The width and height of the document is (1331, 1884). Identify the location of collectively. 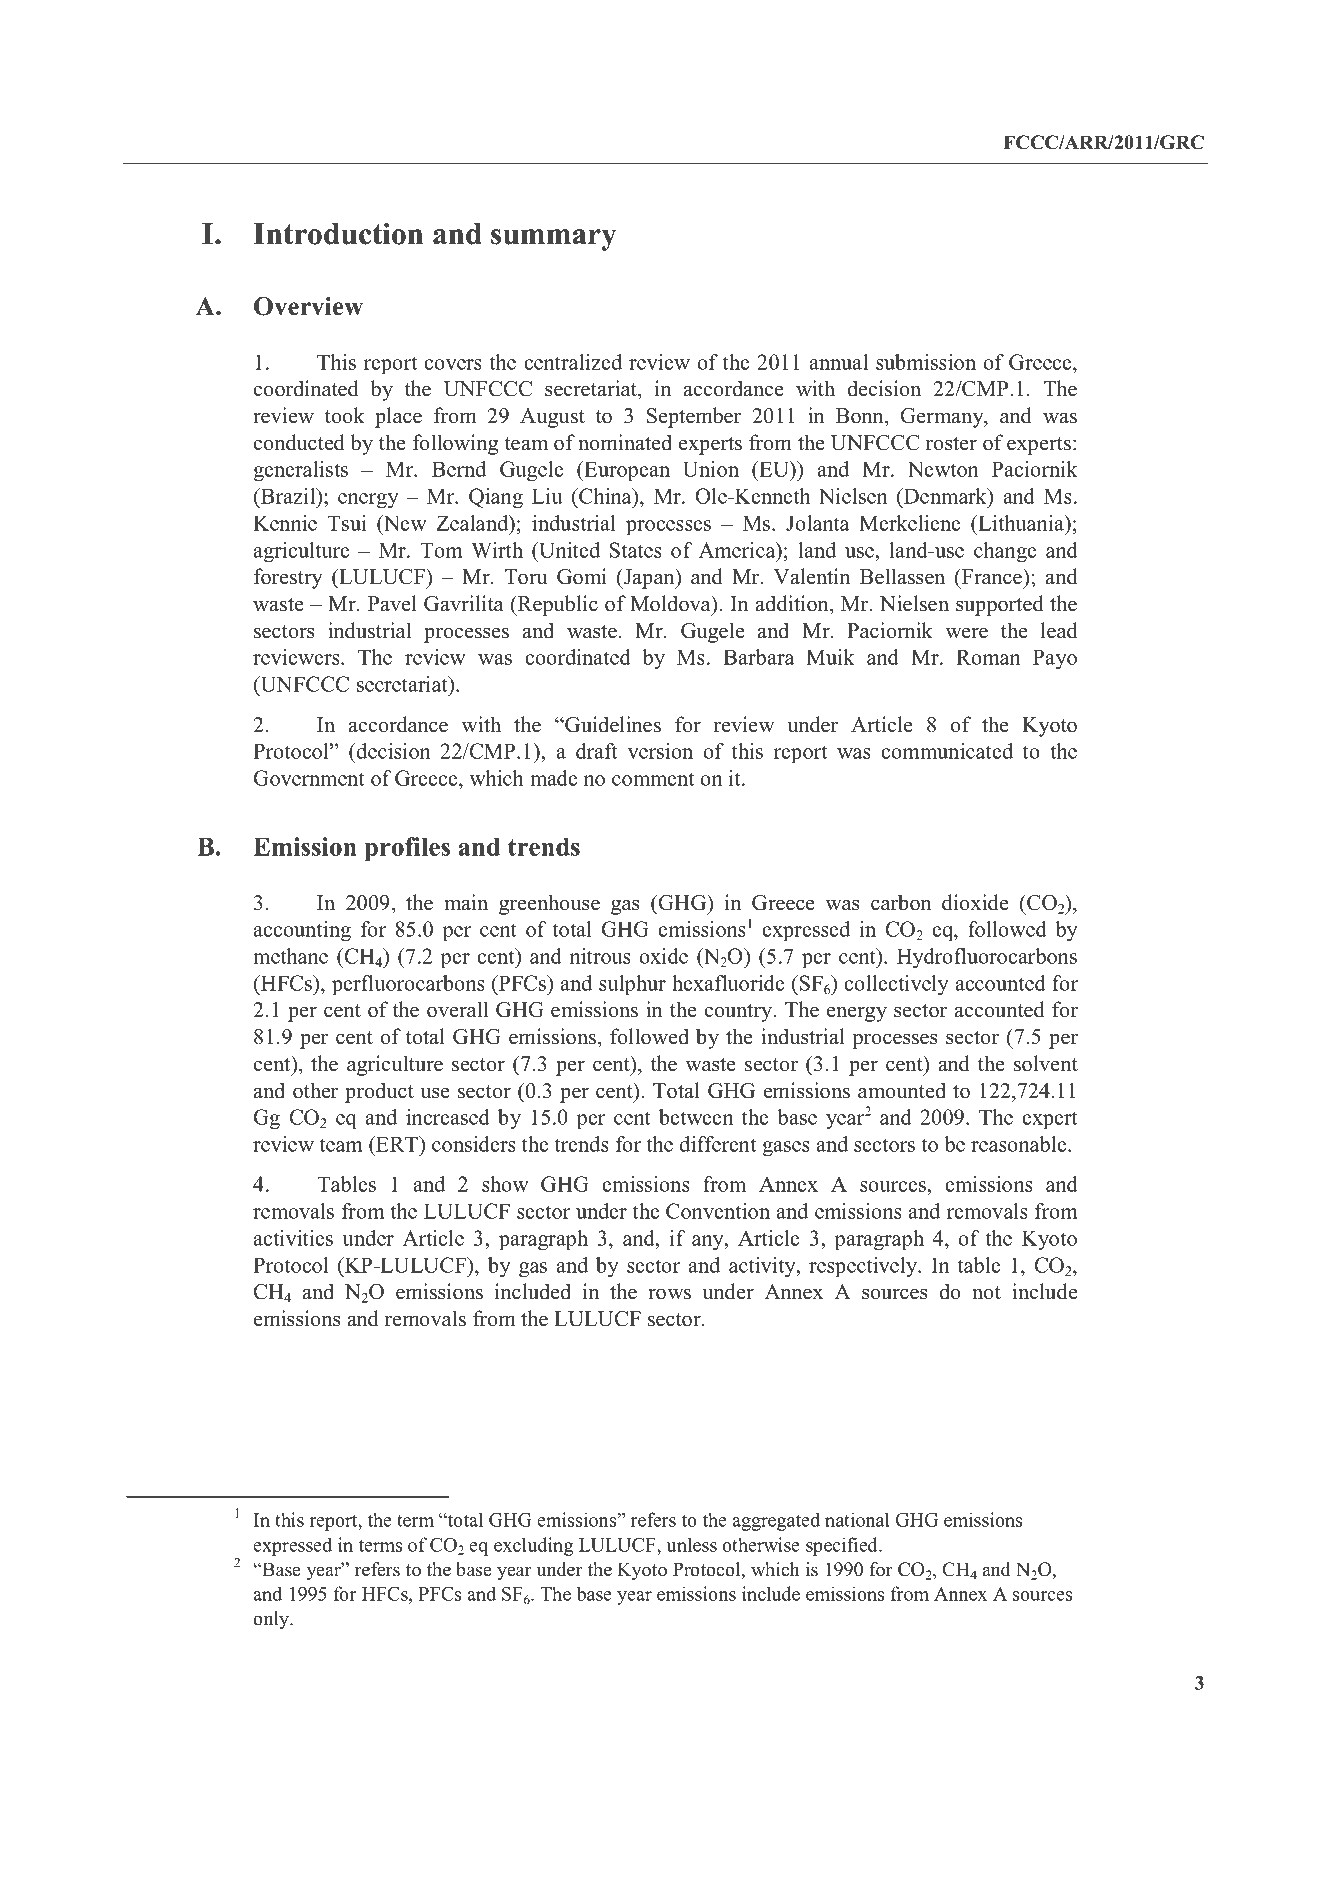
(896, 985).
